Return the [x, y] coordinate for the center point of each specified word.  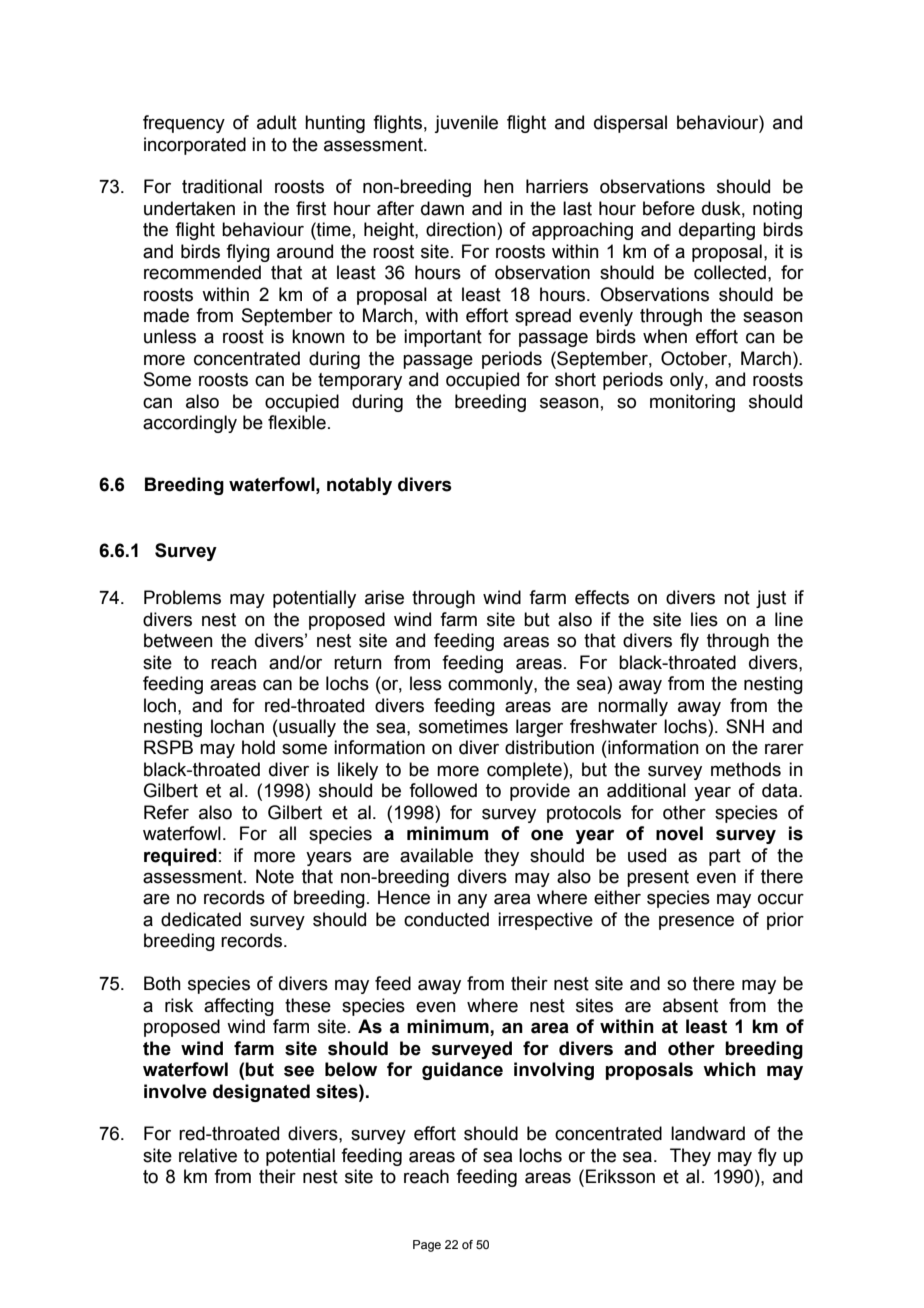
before [669, 208]
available [436, 855]
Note [275, 876]
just [771, 599]
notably [359, 486]
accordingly [190, 424]
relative [208, 1155]
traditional [222, 186]
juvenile [466, 124]
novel [679, 833]
